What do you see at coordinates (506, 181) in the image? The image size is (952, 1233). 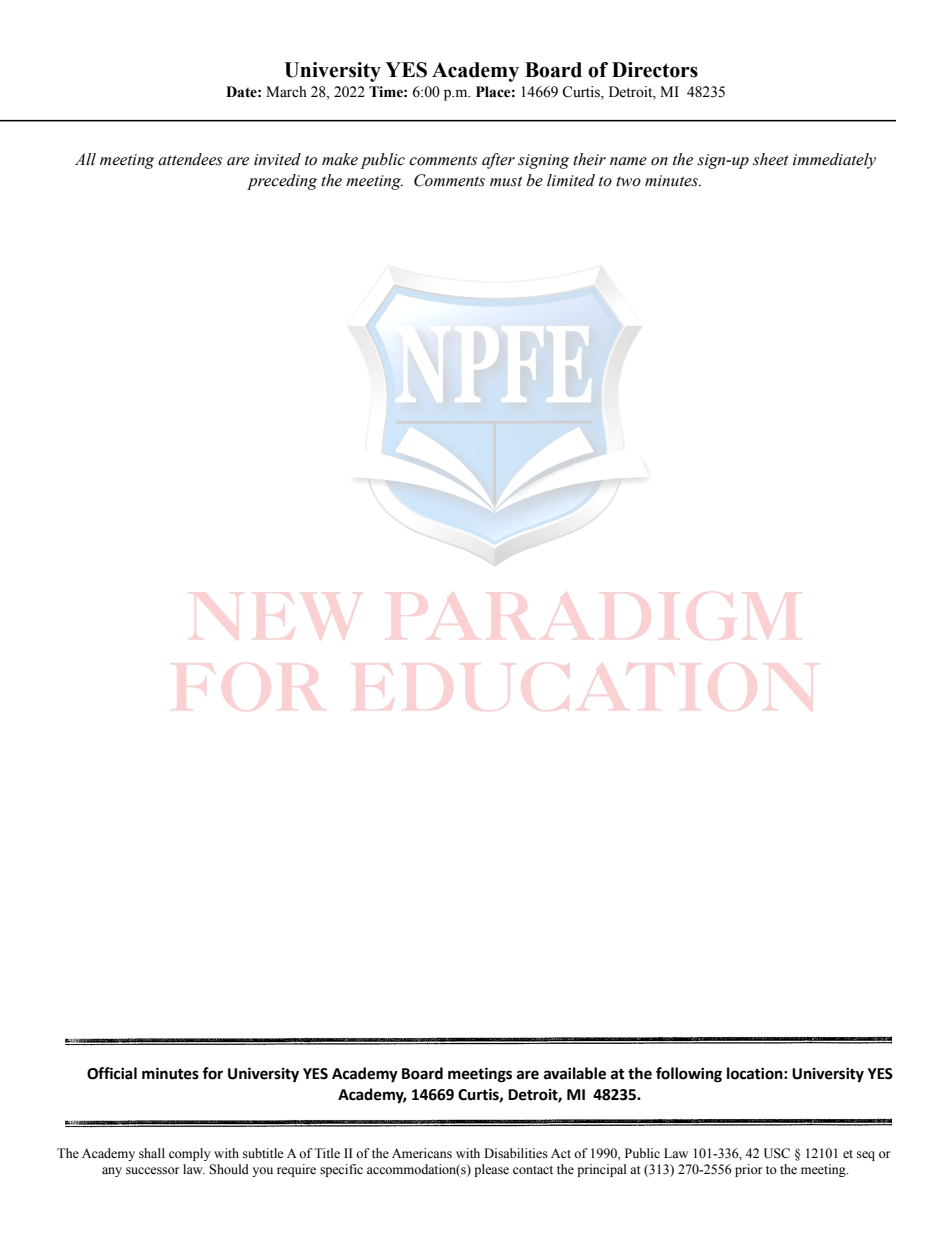 I see `must` at bounding box center [506, 181].
